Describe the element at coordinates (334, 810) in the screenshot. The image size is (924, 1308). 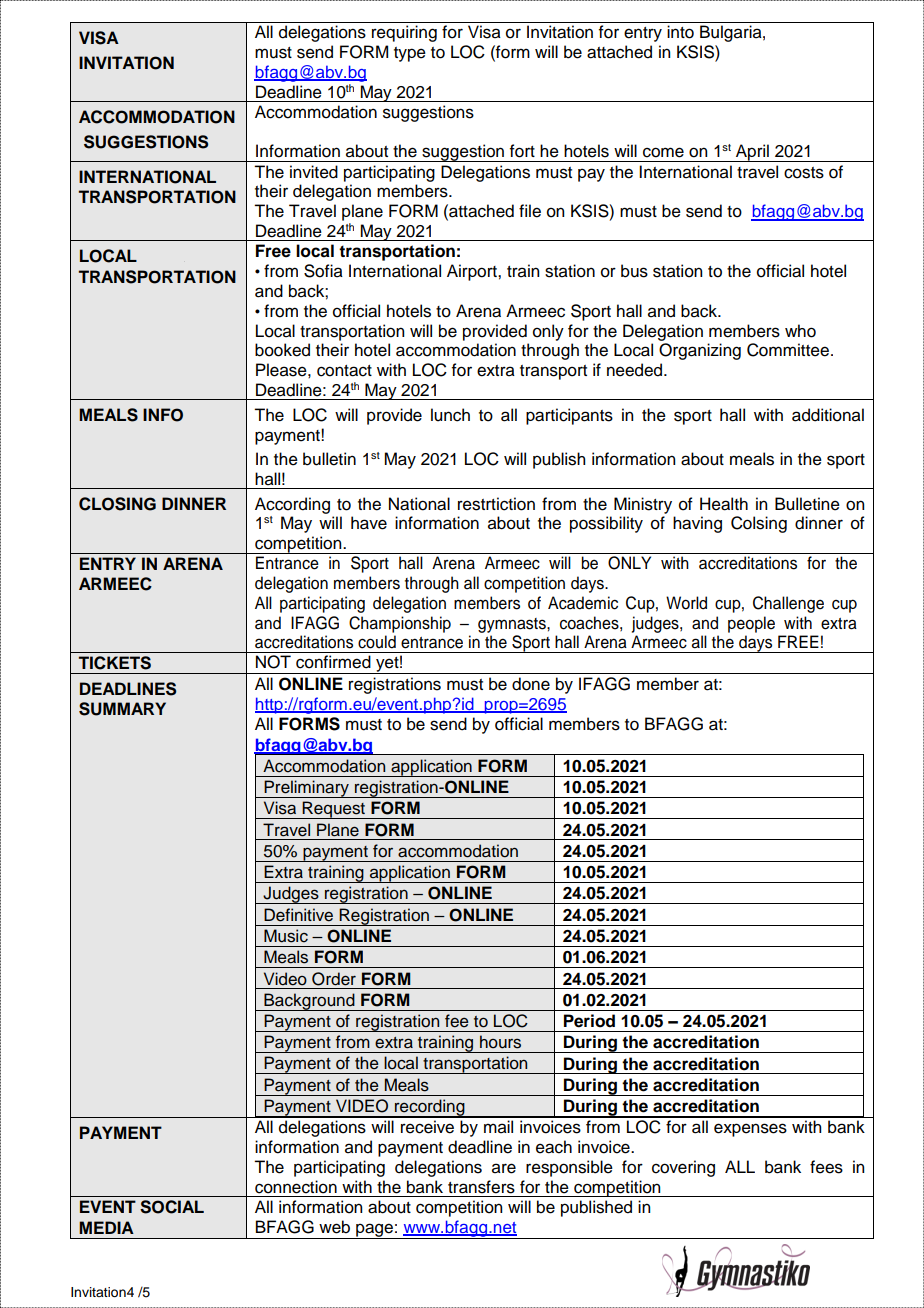
I see `Request` at that location.
